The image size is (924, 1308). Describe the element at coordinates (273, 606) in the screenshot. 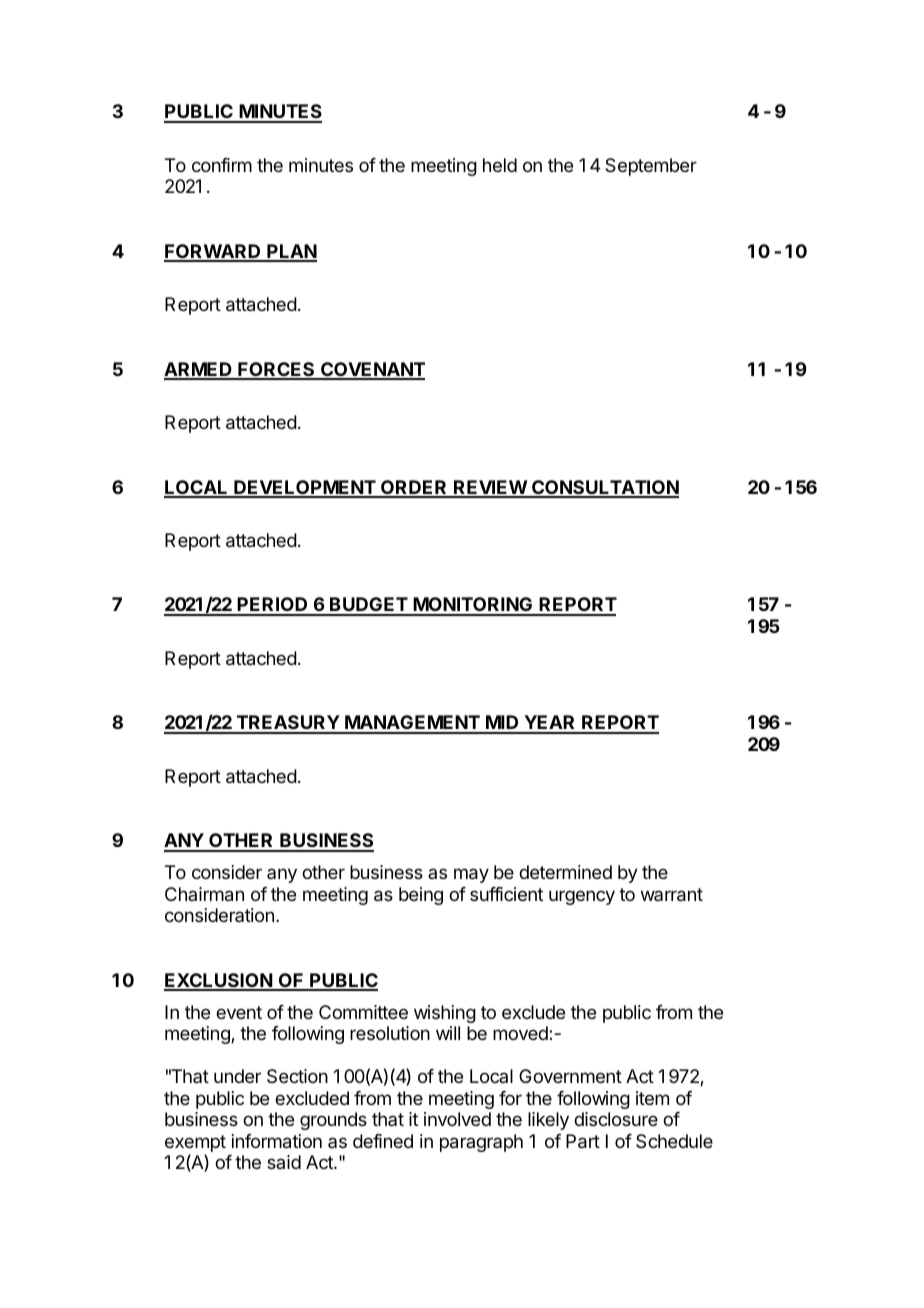

I see `PERIOD` at that location.
